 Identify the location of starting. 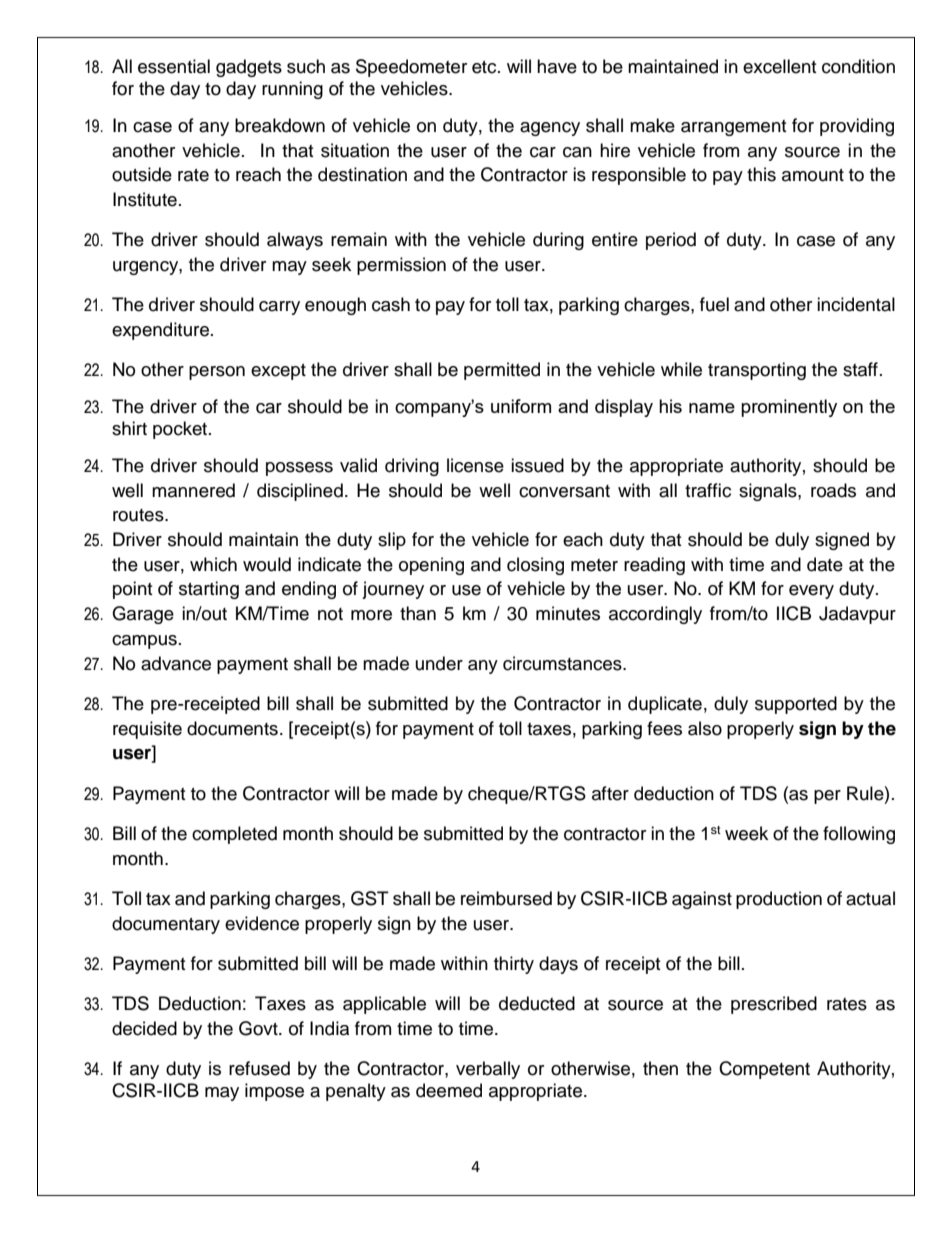
(209, 590).
